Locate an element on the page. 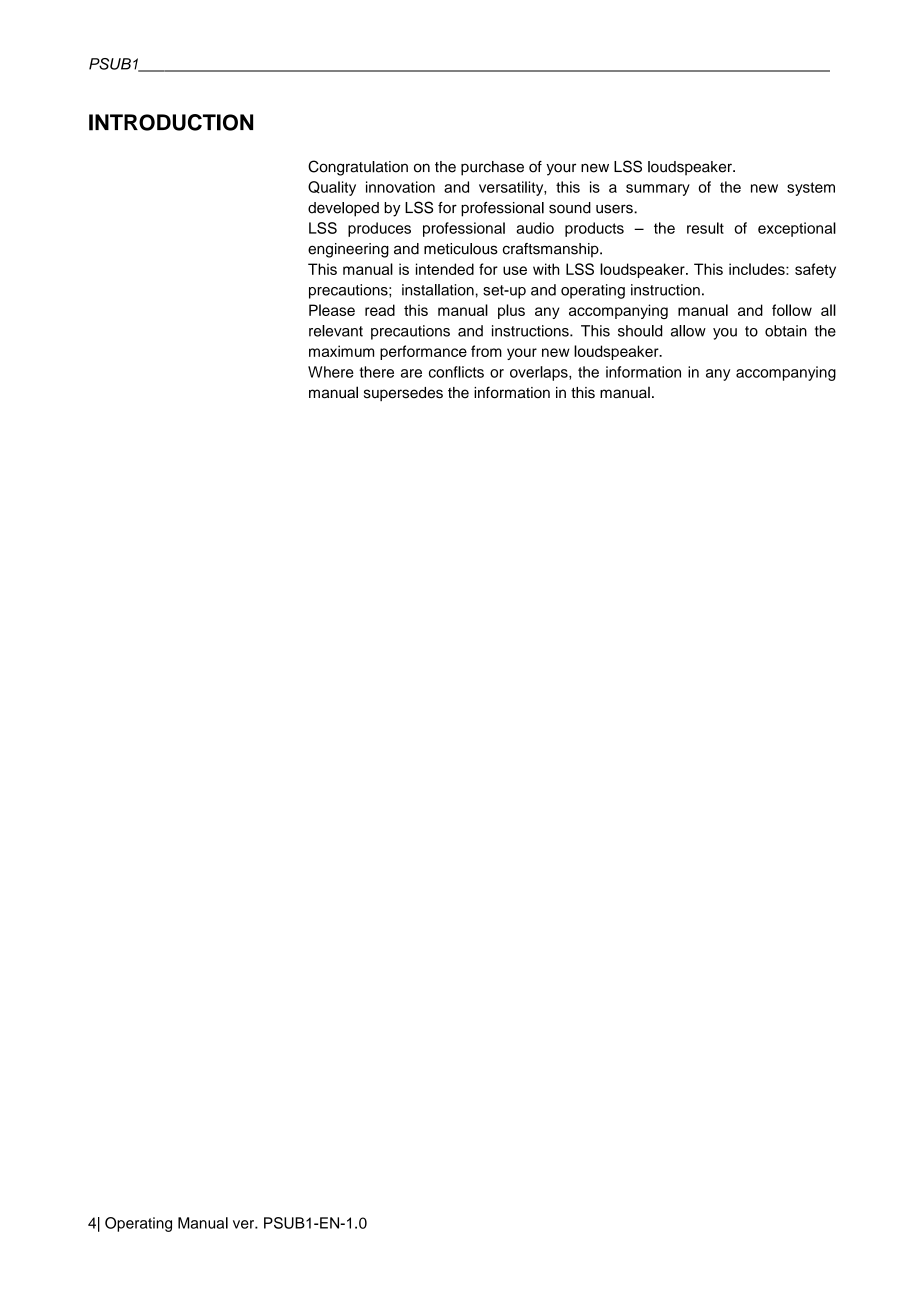  safety is located at coordinates (815, 270).
